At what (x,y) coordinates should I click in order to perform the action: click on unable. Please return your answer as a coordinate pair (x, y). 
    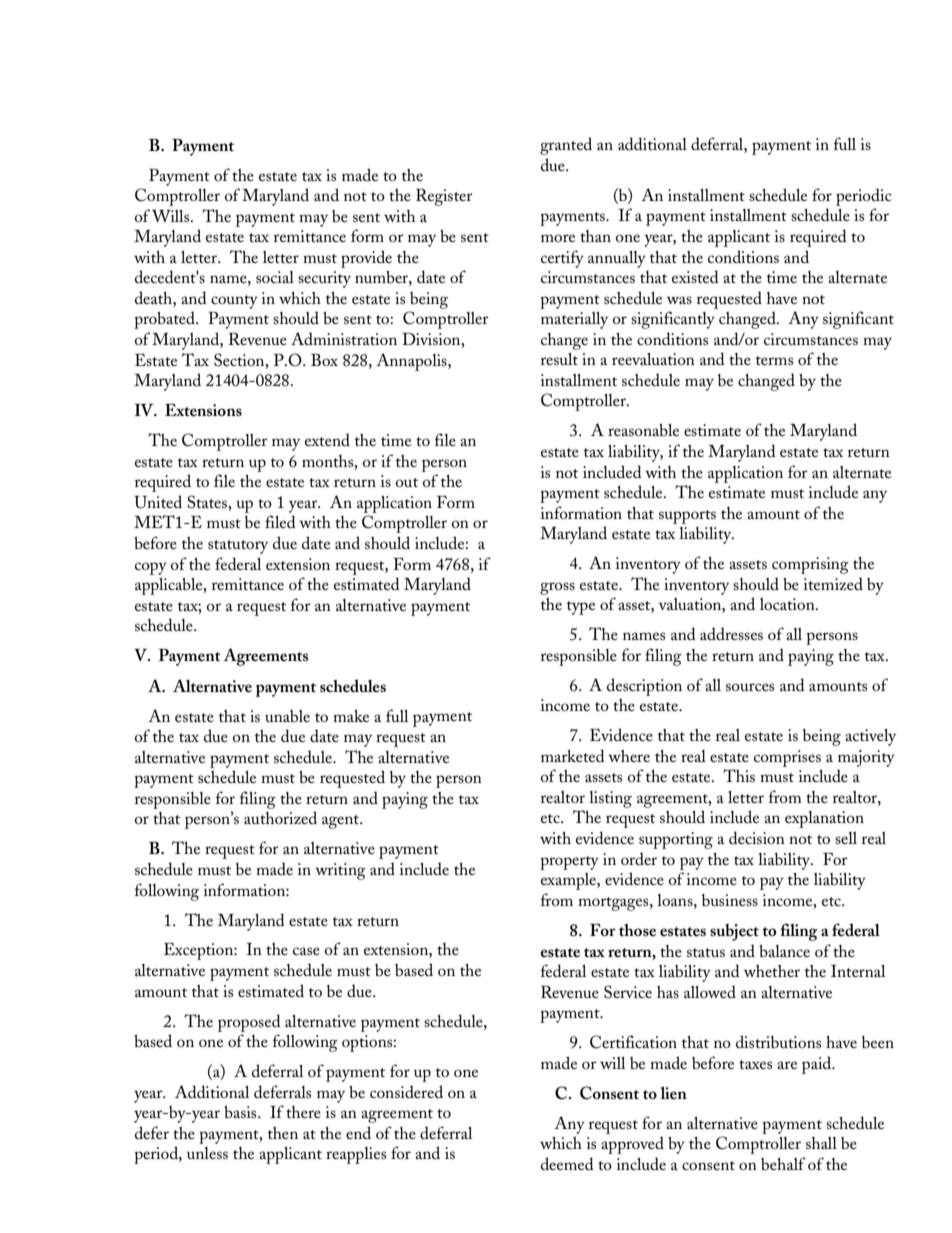
    Looking at the image, I should click on (287, 716).
